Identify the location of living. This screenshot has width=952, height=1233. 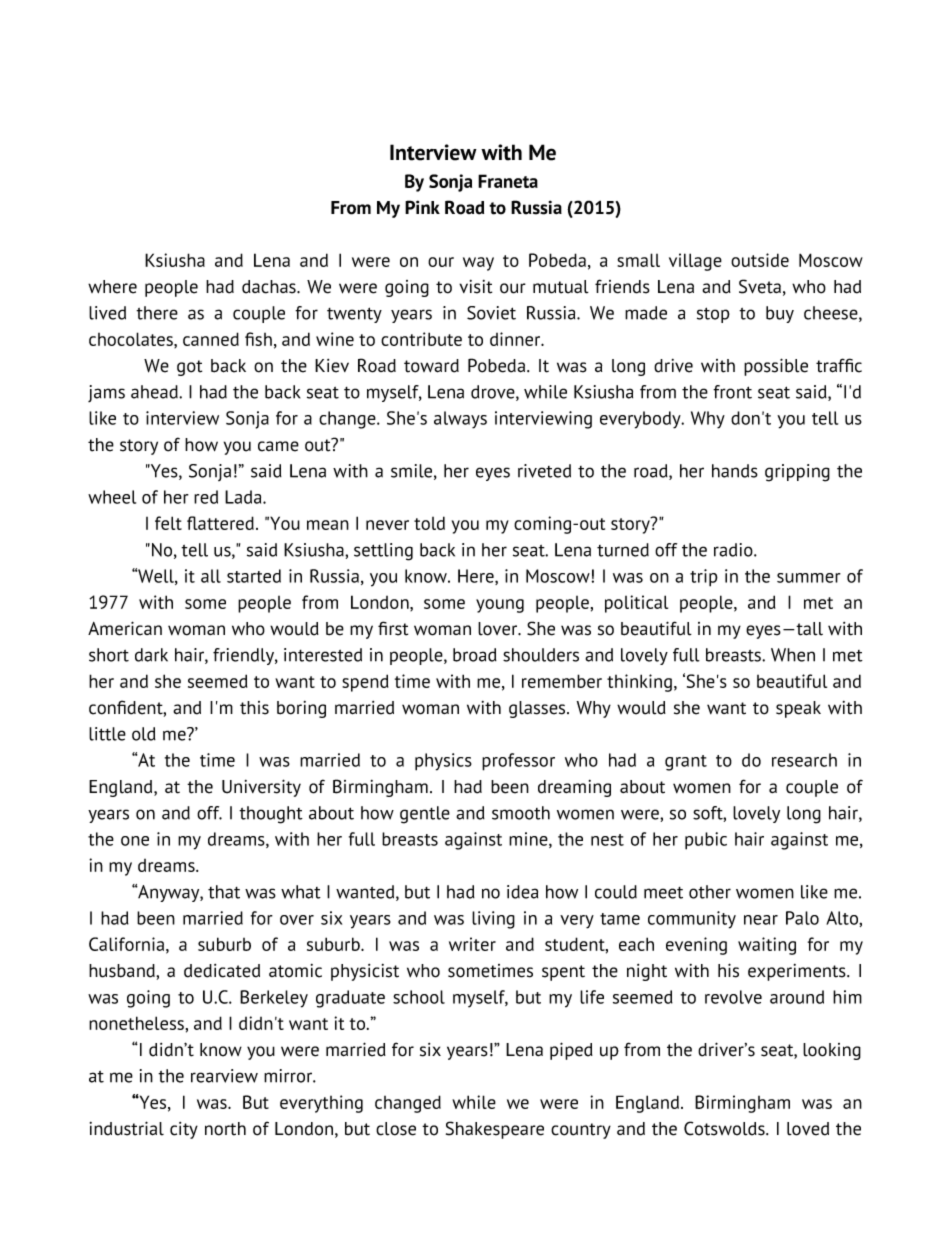
(493, 920).
